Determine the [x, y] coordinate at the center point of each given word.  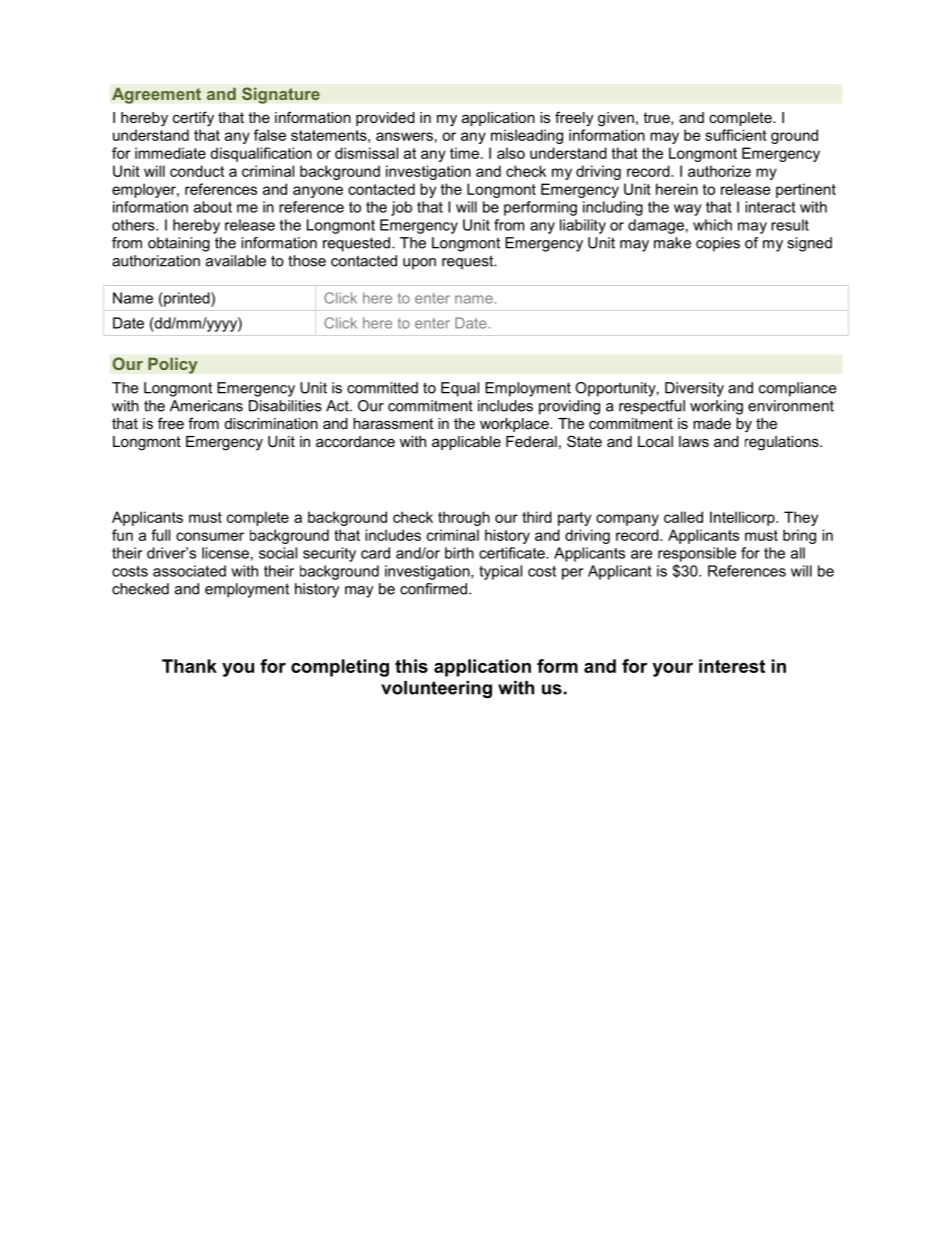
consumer [210, 536]
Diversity [694, 389]
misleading [527, 136]
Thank [189, 666]
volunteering [436, 689]
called [683, 517]
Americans [206, 406]
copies [718, 244]
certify [193, 119]
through [464, 518]
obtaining [179, 244]
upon [419, 264]
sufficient [736, 135]
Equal [460, 389]
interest [732, 666]
